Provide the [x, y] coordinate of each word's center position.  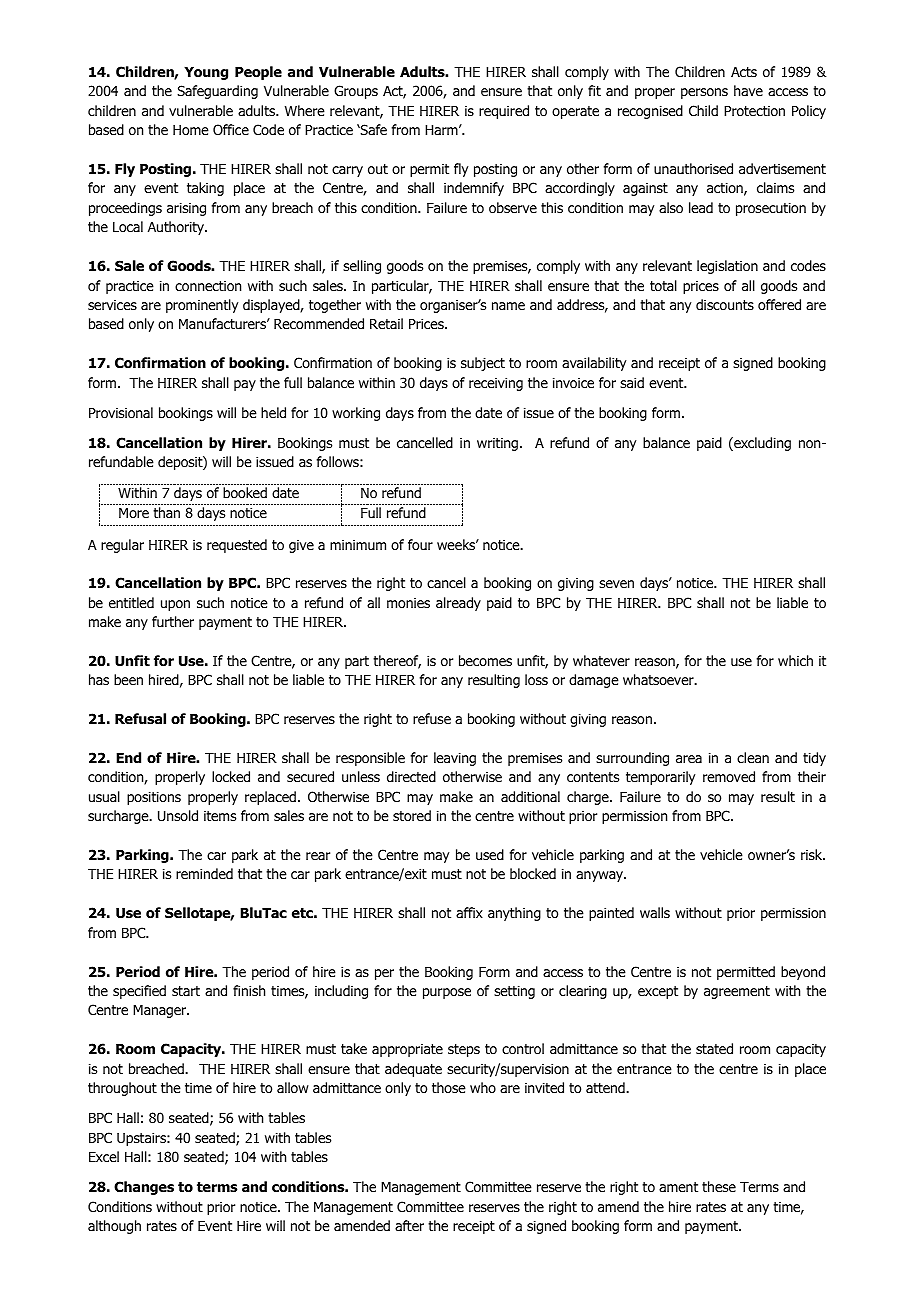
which [795, 660]
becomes [485, 660]
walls [655, 912]
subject [483, 364]
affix [469, 912]
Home [191, 130]
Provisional [121, 413]
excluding [761, 444]
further [173, 621]
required [504, 112]
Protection [754, 111]
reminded [204, 873]
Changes [144, 1188]
